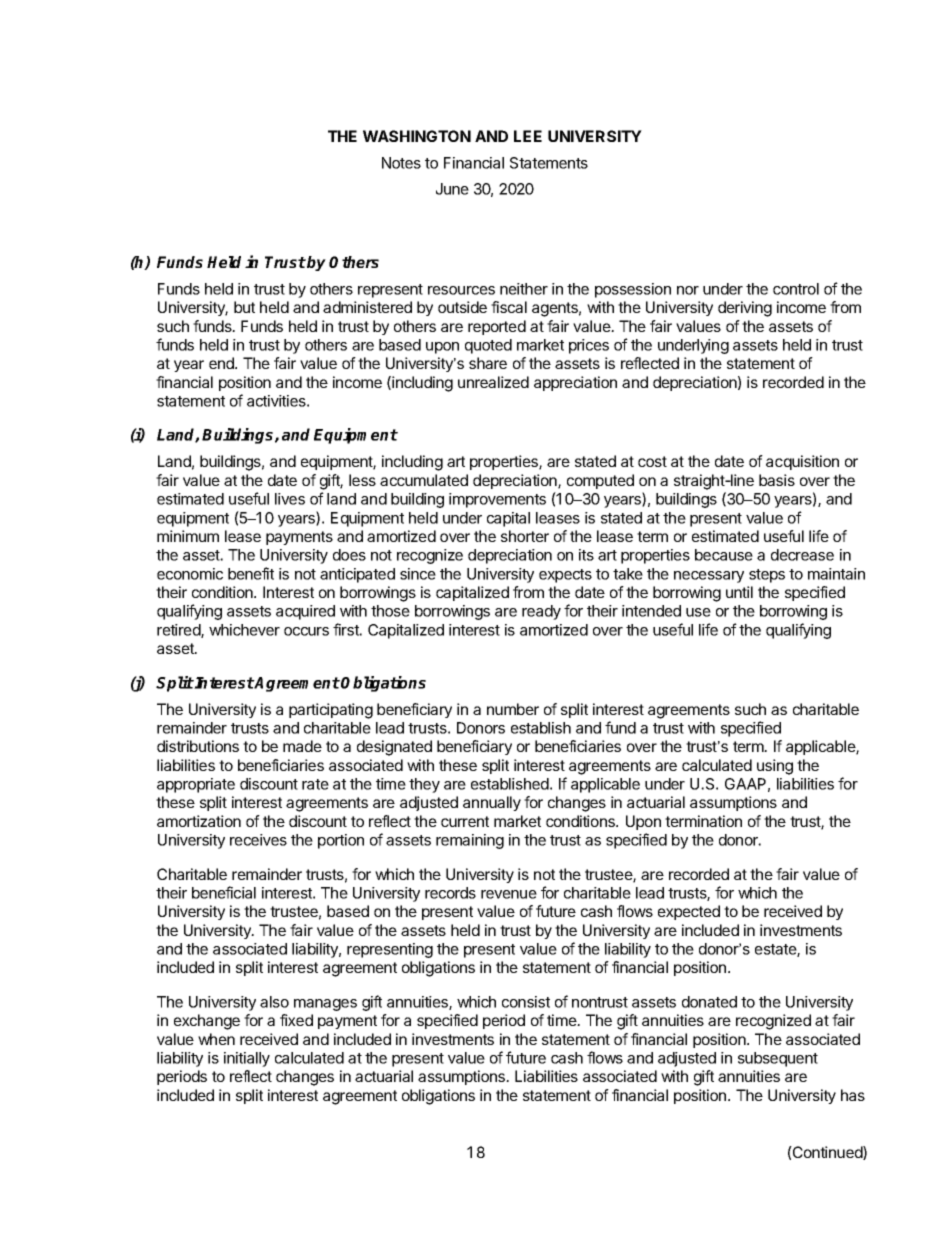 Image resolution: width=952 pixels, height=1233 pixels. I want to click on made, so click(302, 746).
